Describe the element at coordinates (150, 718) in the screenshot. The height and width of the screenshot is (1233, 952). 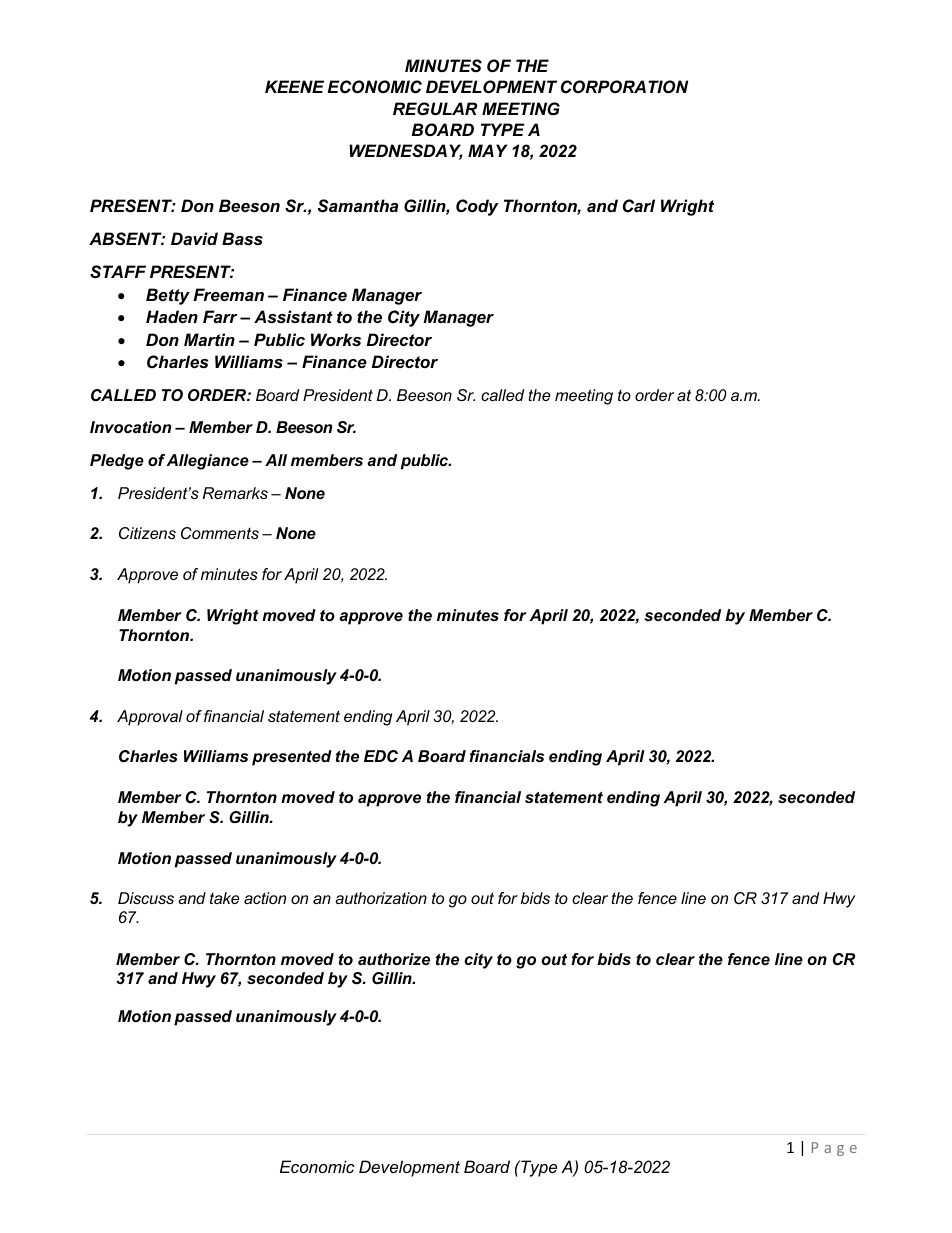
I see `Approval` at that location.
